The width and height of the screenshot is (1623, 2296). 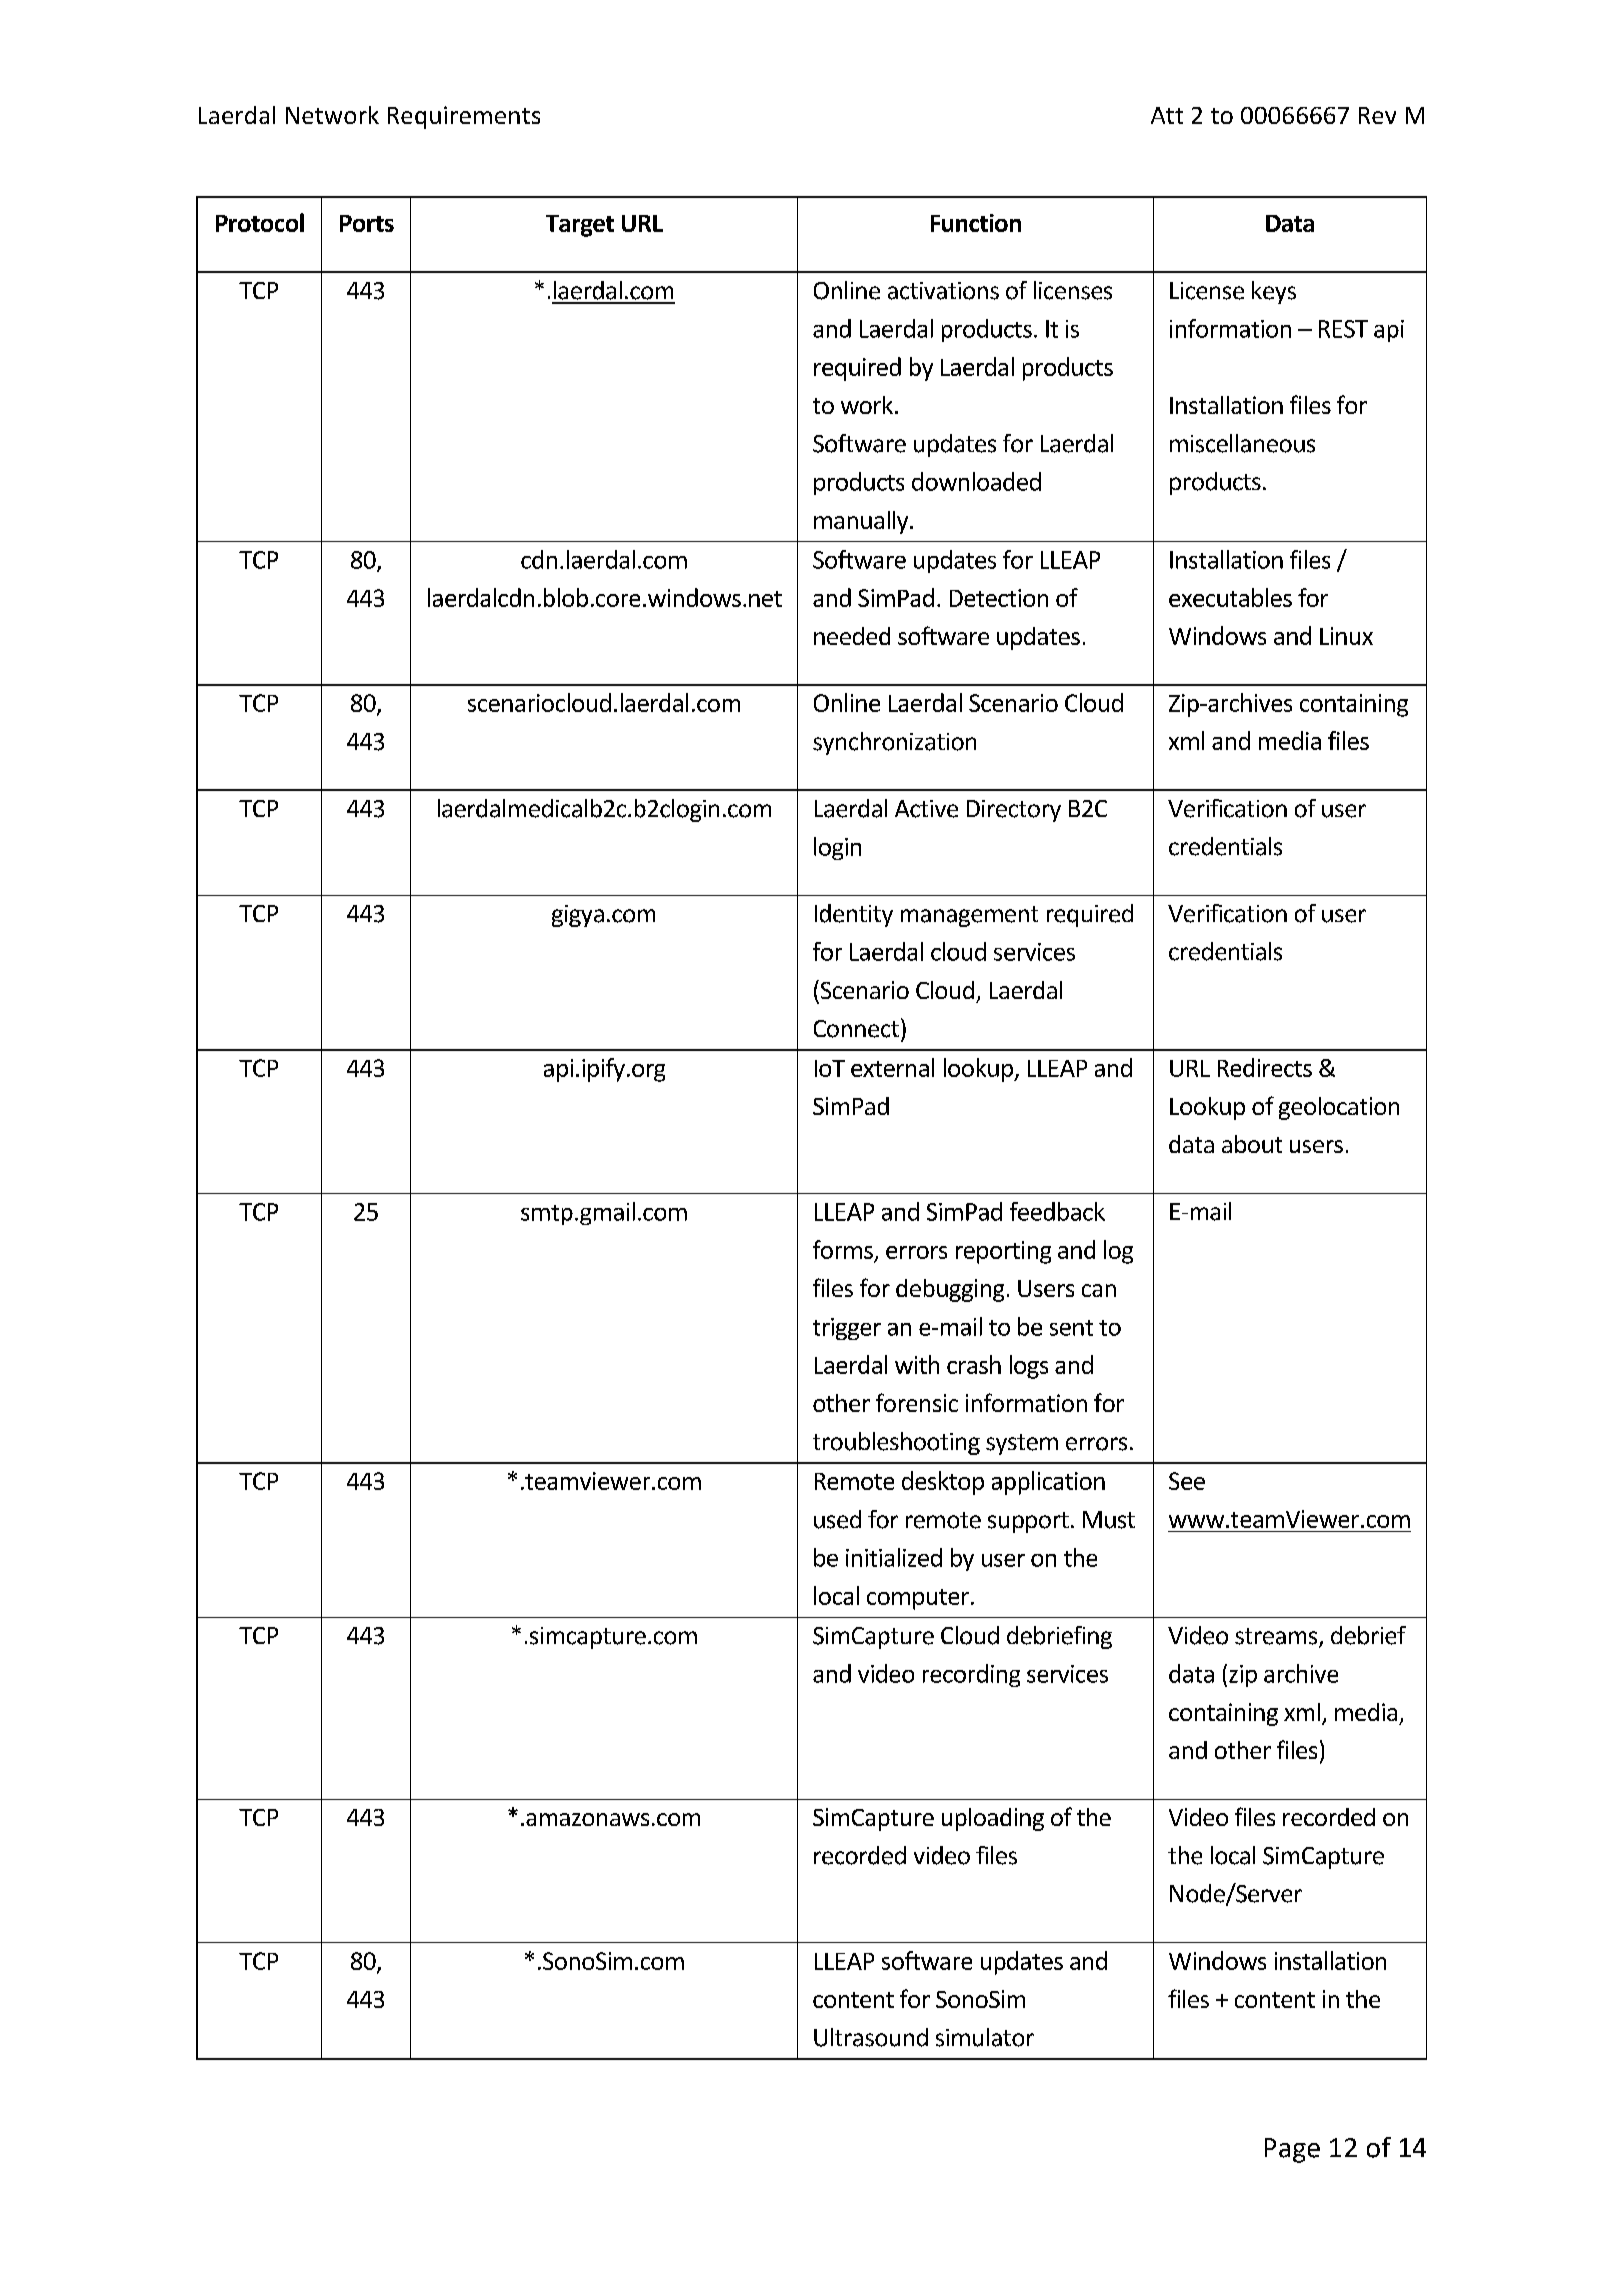 I want to click on Ports, so click(x=367, y=223).
